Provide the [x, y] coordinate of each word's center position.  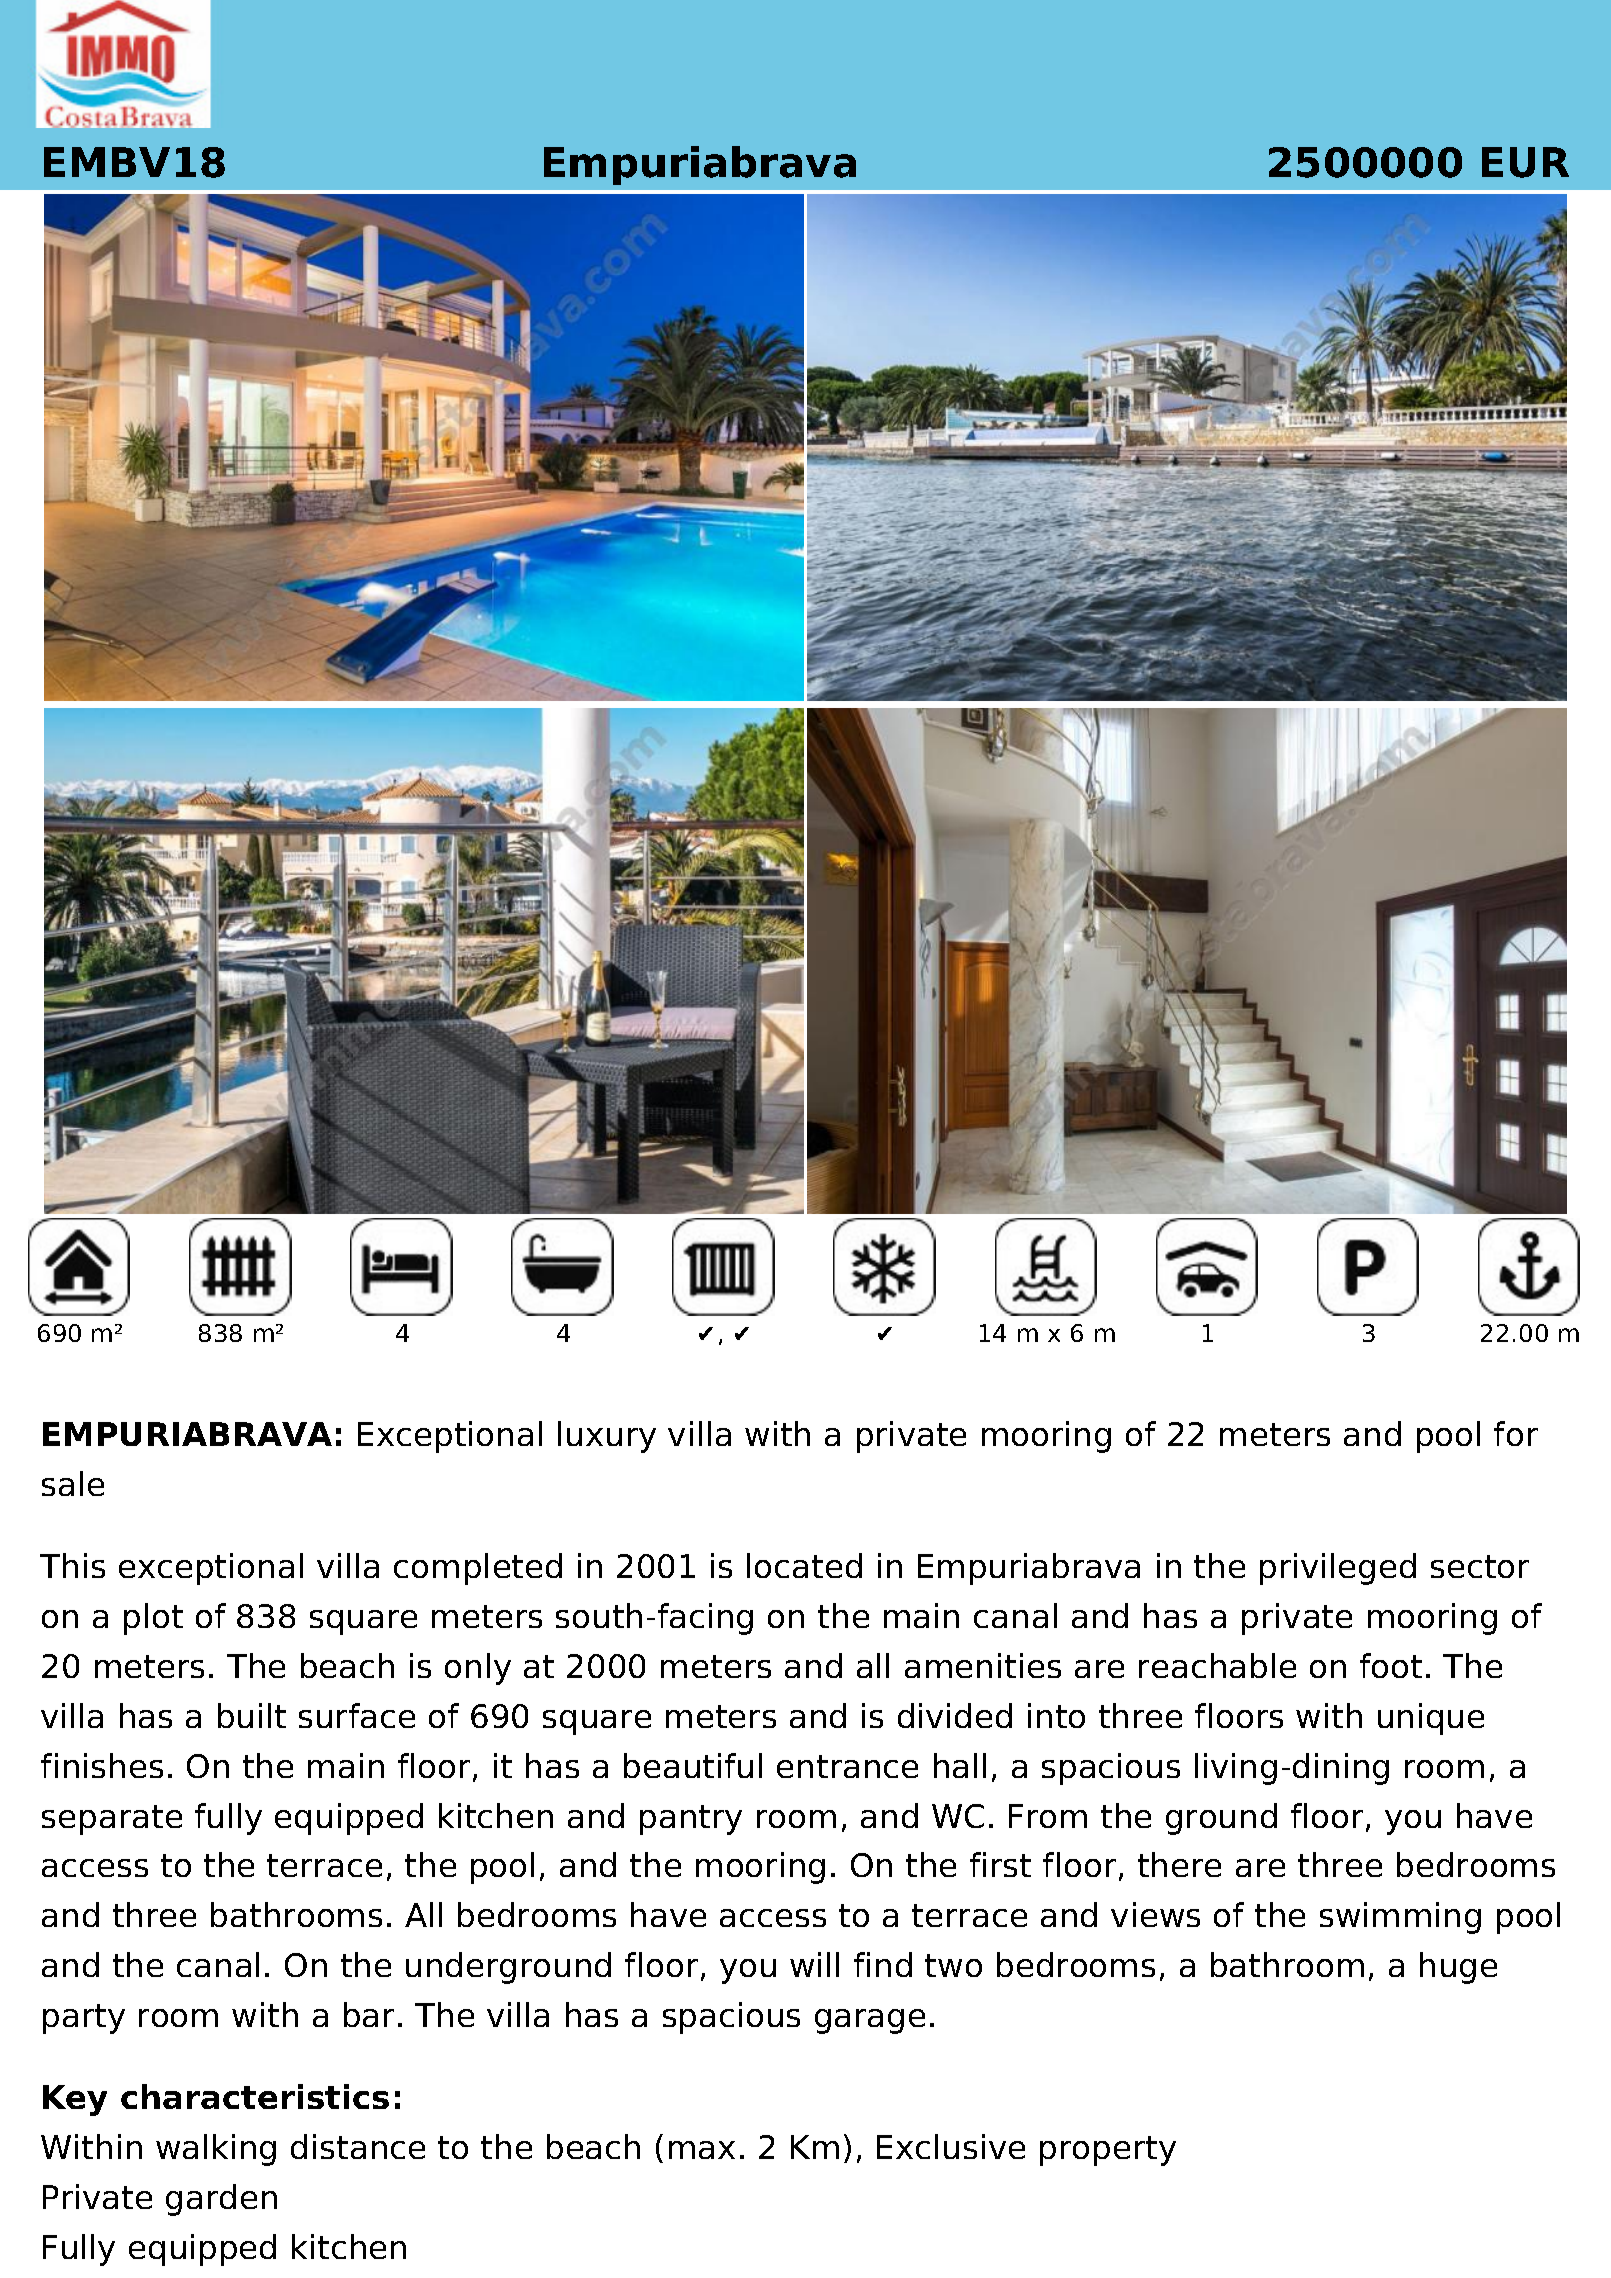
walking [216, 2150]
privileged [1338, 1569]
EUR [1525, 162]
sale [73, 1483]
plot [153, 1619]
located [804, 1565]
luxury [607, 1437]
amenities [983, 1665]
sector [1480, 1566]
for [1516, 1433]
